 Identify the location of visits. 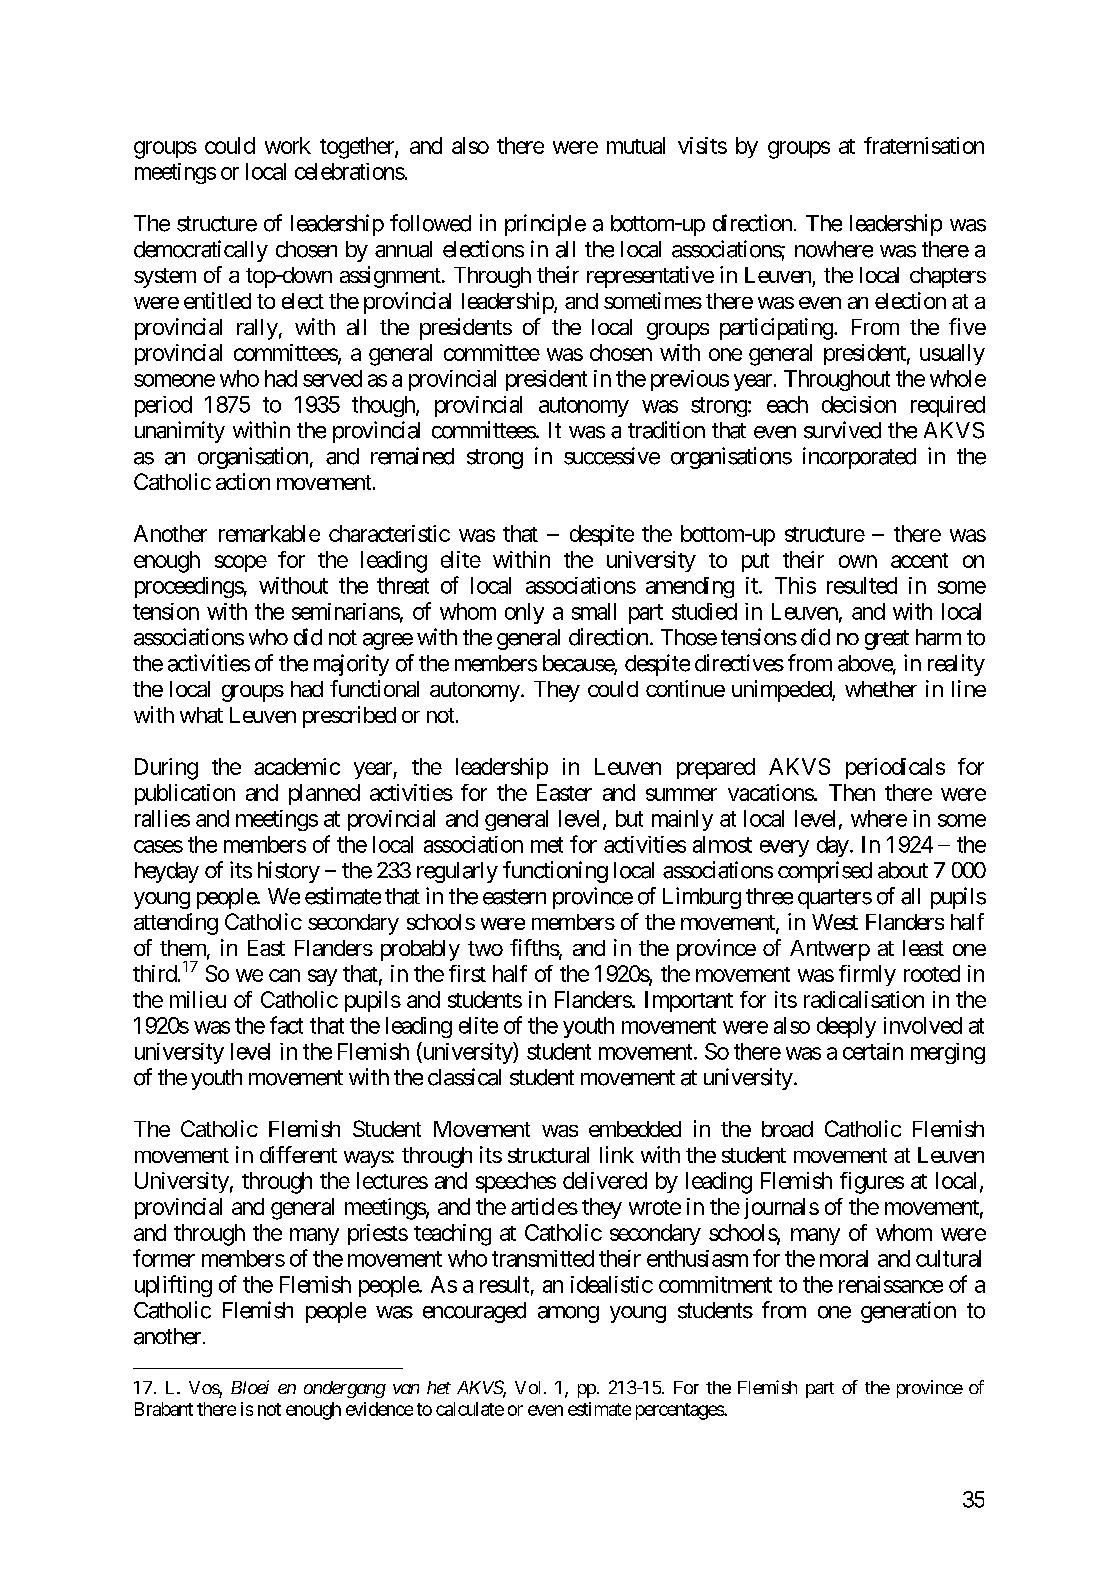
(702, 145).
